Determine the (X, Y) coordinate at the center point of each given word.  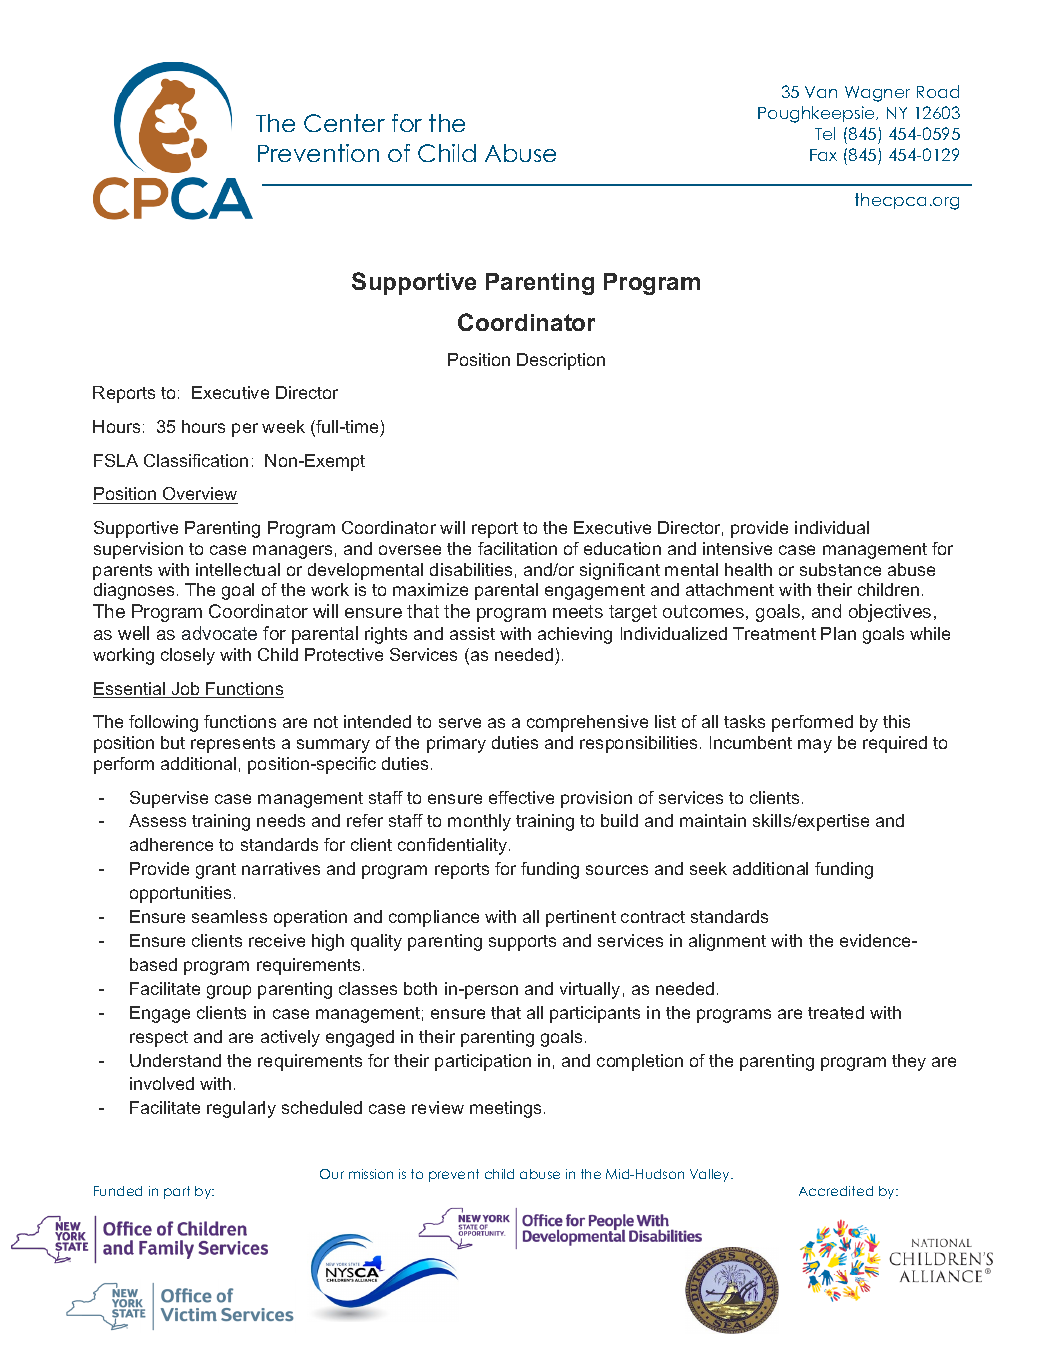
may (815, 746)
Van (821, 92)
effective (521, 797)
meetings (505, 1109)
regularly (241, 1109)
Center (344, 123)
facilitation (517, 548)
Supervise (169, 799)
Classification (196, 460)
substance (840, 569)
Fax (823, 155)
